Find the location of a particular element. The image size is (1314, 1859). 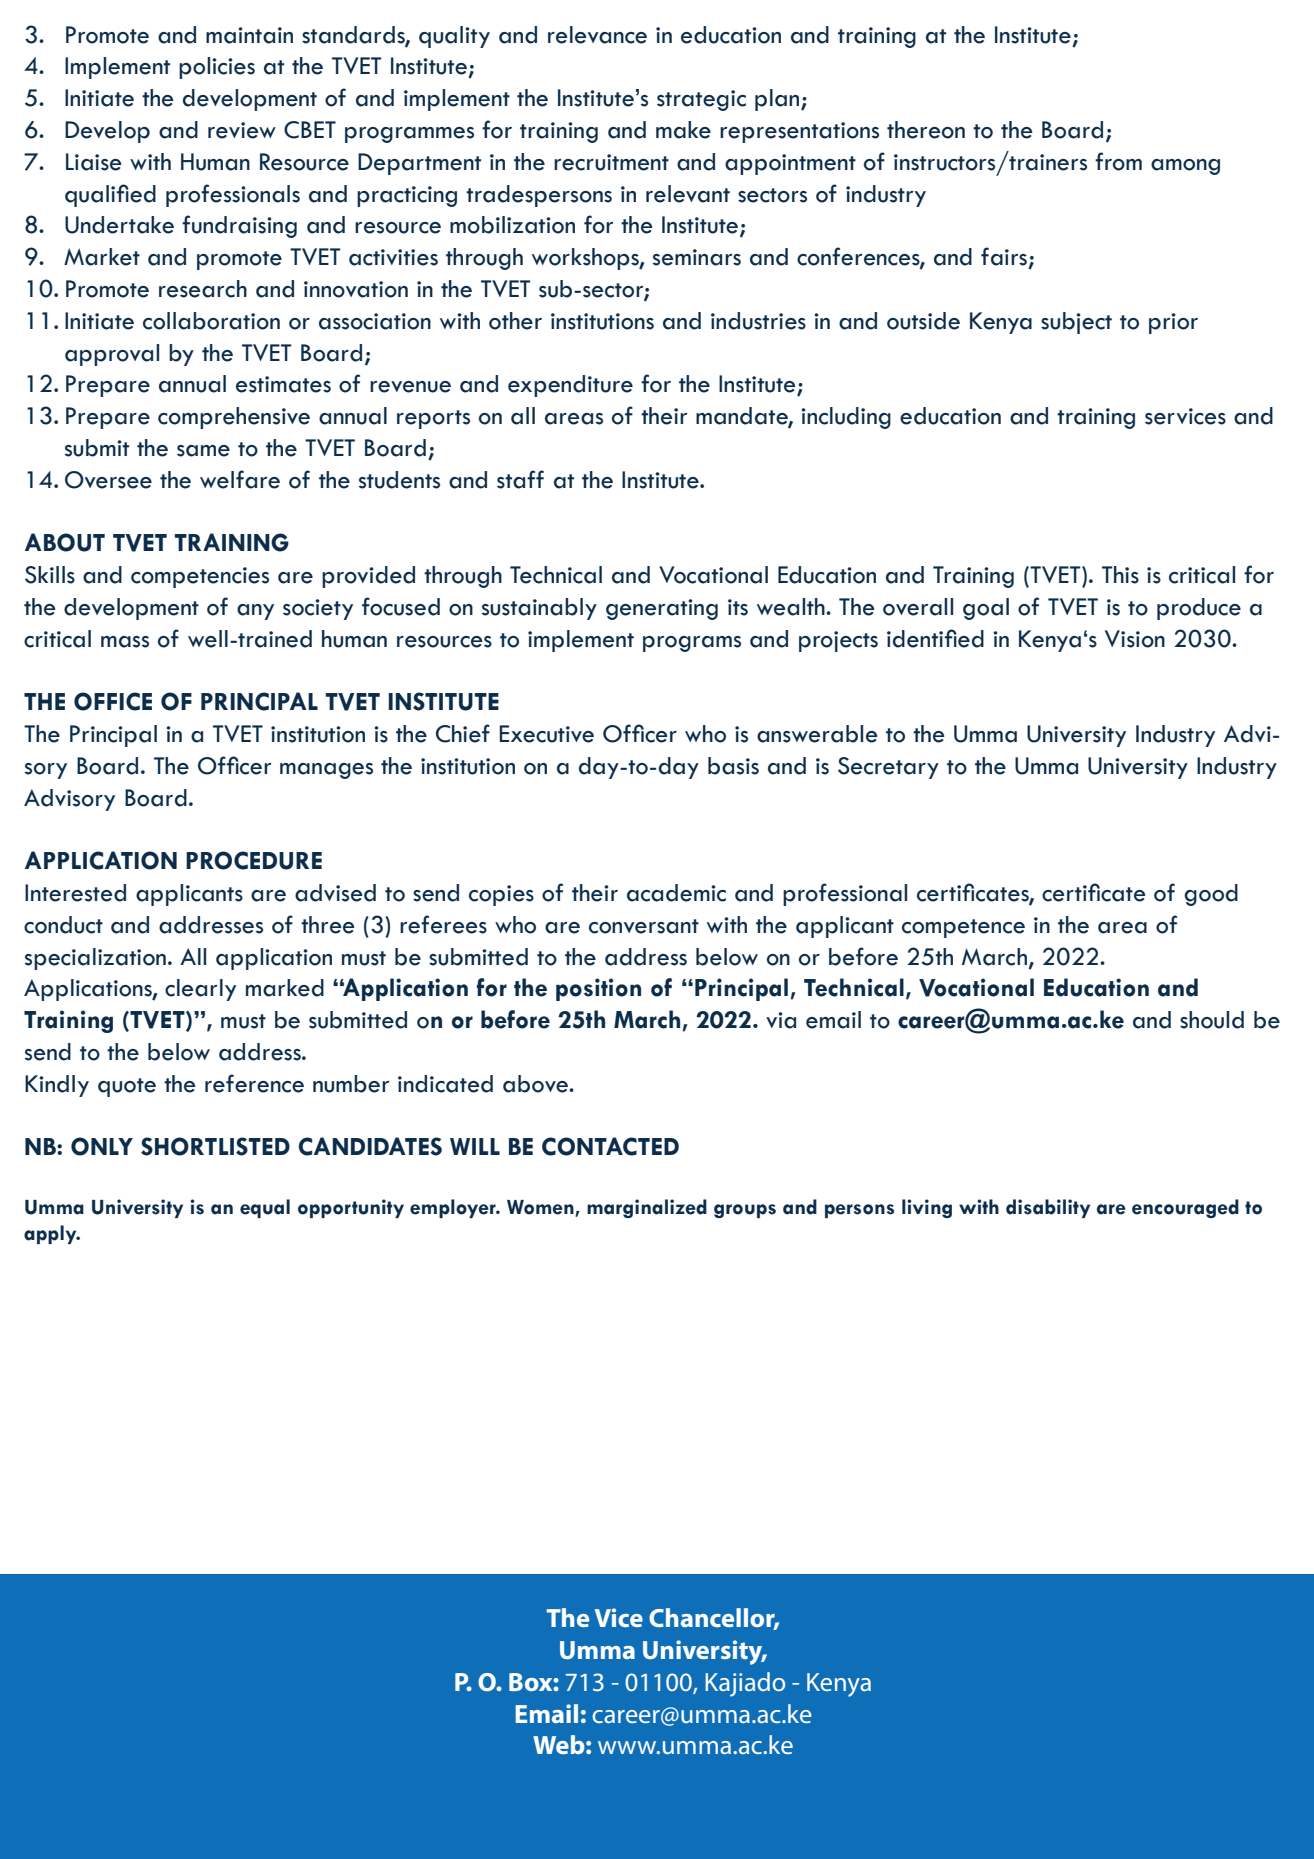

CONTACTED is located at coordinates (610, 1146).
